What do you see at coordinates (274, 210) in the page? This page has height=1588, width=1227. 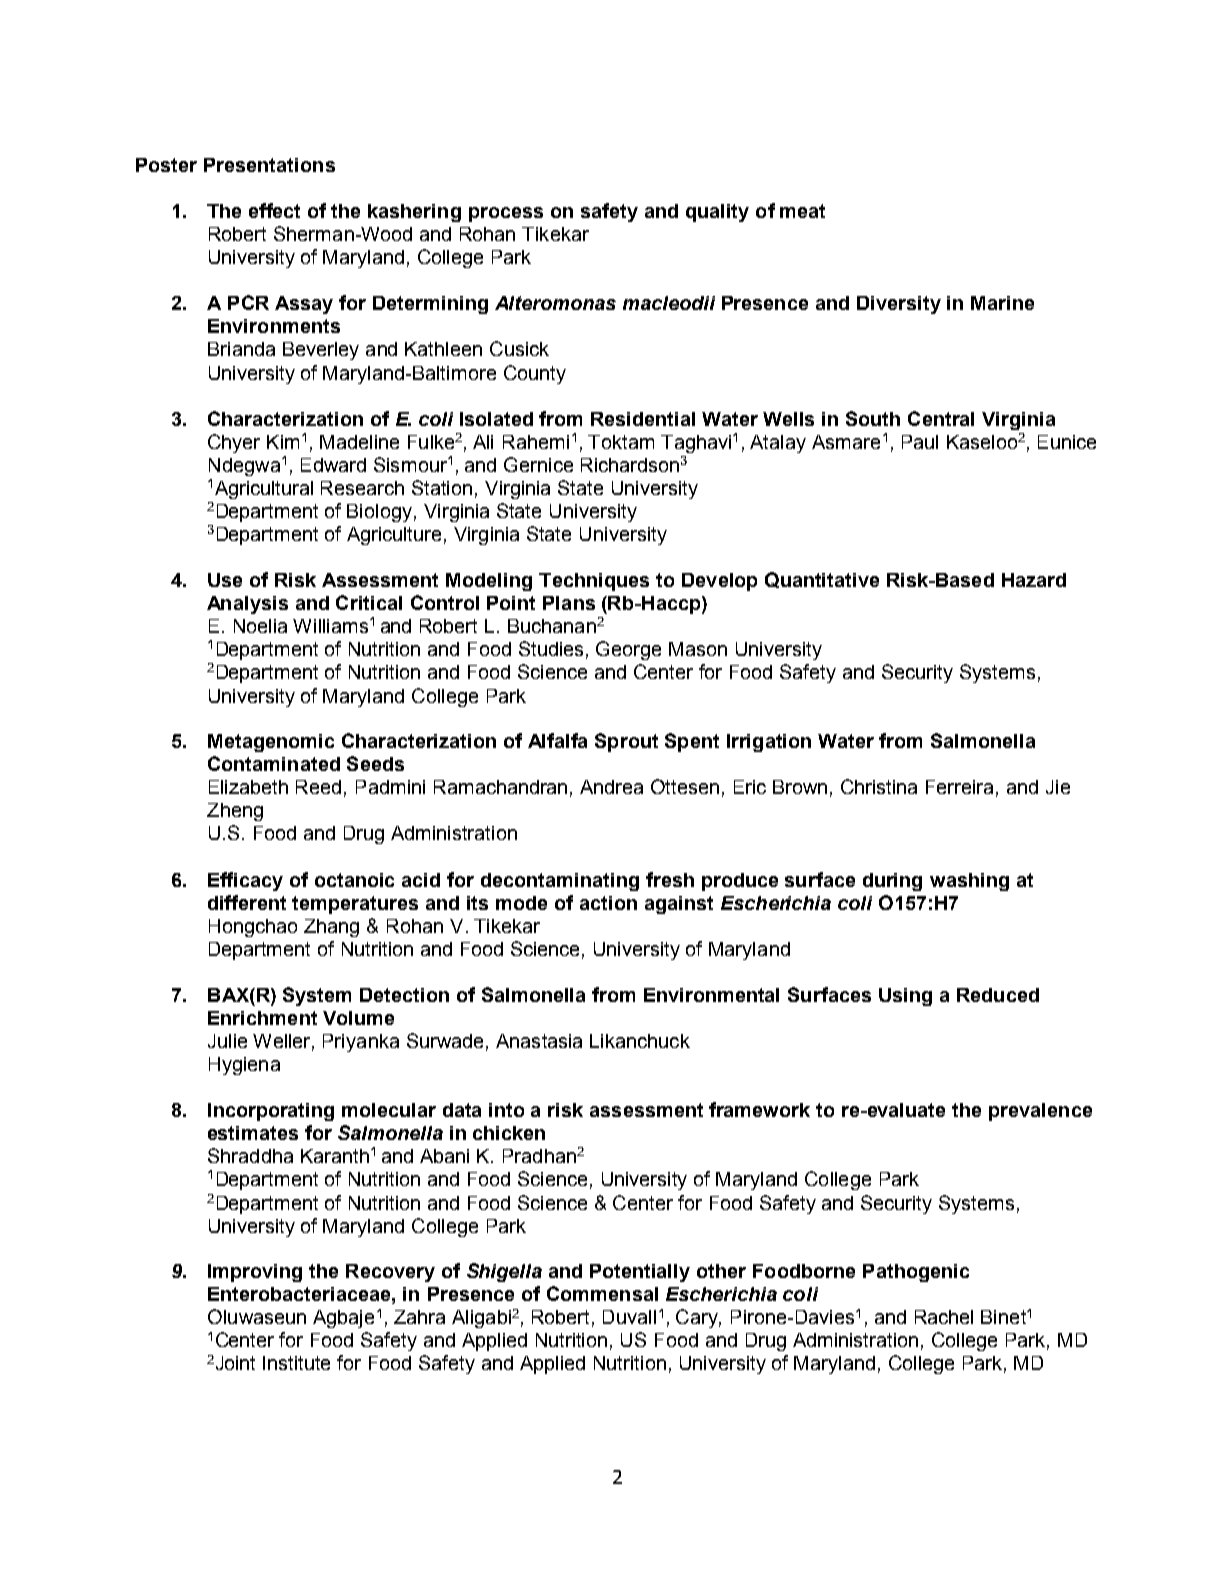 I see `effect` at bounding box center [274, 210].
